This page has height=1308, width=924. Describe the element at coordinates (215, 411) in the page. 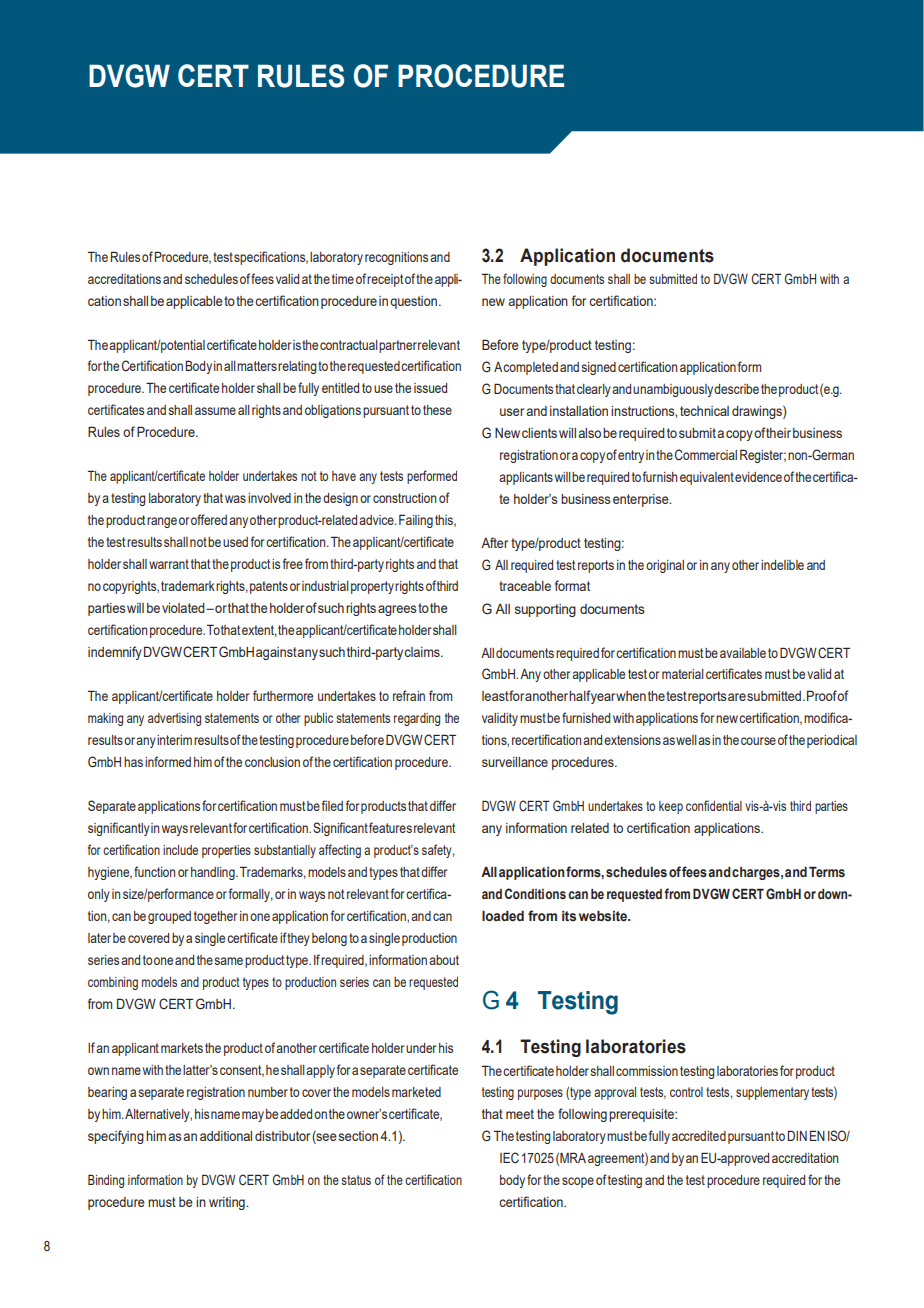

I see `assume` at that location.
